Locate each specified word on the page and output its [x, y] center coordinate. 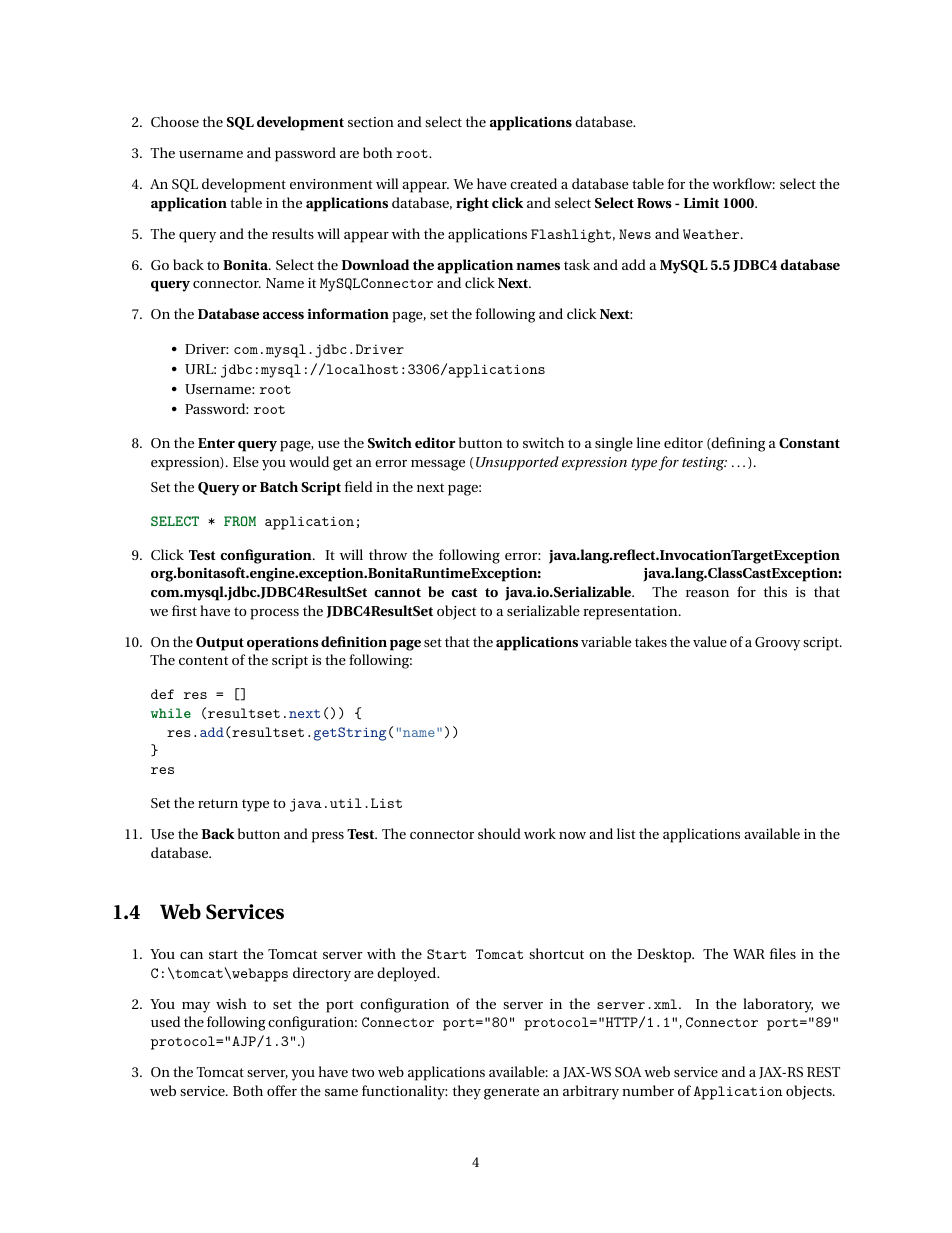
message [438, 465]
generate [511, 1093]
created [533, 183]
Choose [175, 121]
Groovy [777, 644]
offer [282, 1090]
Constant [809, 443]
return [218, 803]
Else [246, 461]
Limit [701, 203]
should [499, 833]
